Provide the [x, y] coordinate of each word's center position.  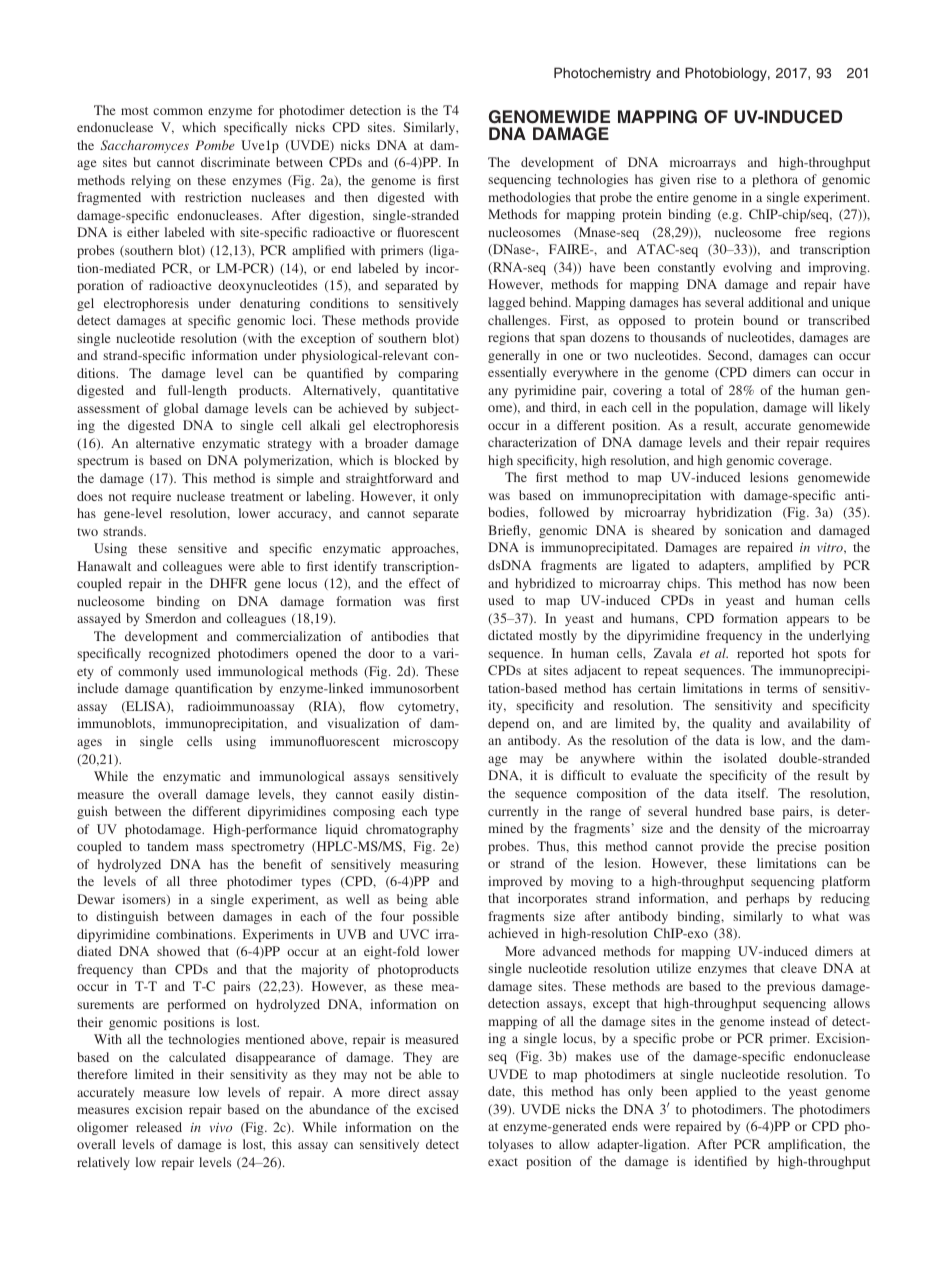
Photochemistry [602, 74]
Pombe [215, 145]
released [159, 1127]
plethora [775, 180]
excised [438, 1109]
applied [716, 1092]
